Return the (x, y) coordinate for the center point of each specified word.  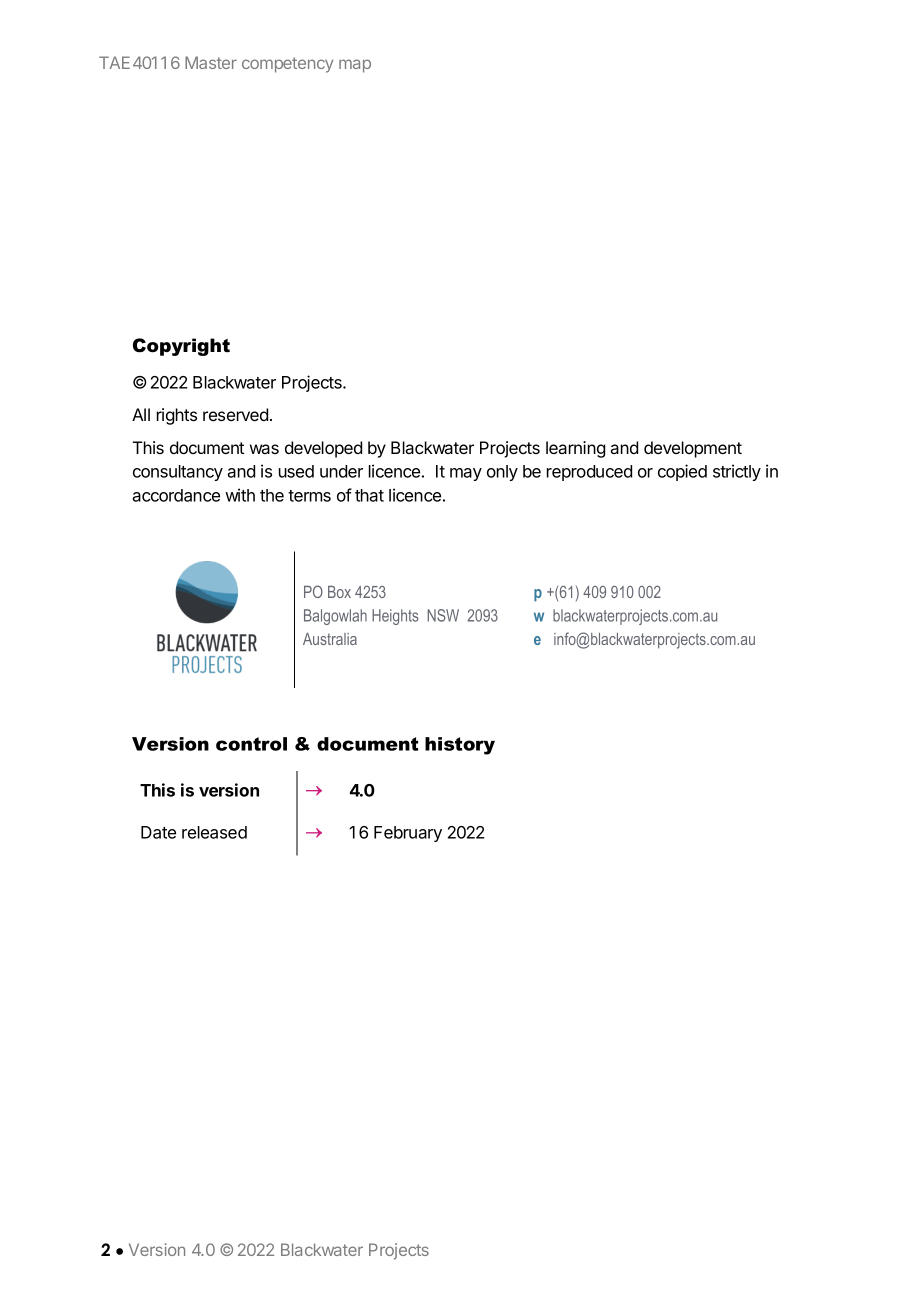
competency (287, 65)
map (355, 66)
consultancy (178, 473)
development (693, 449)
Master (211, 62)
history (460, 746)
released (214, 832)
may (466, 474)
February (408, 834)
